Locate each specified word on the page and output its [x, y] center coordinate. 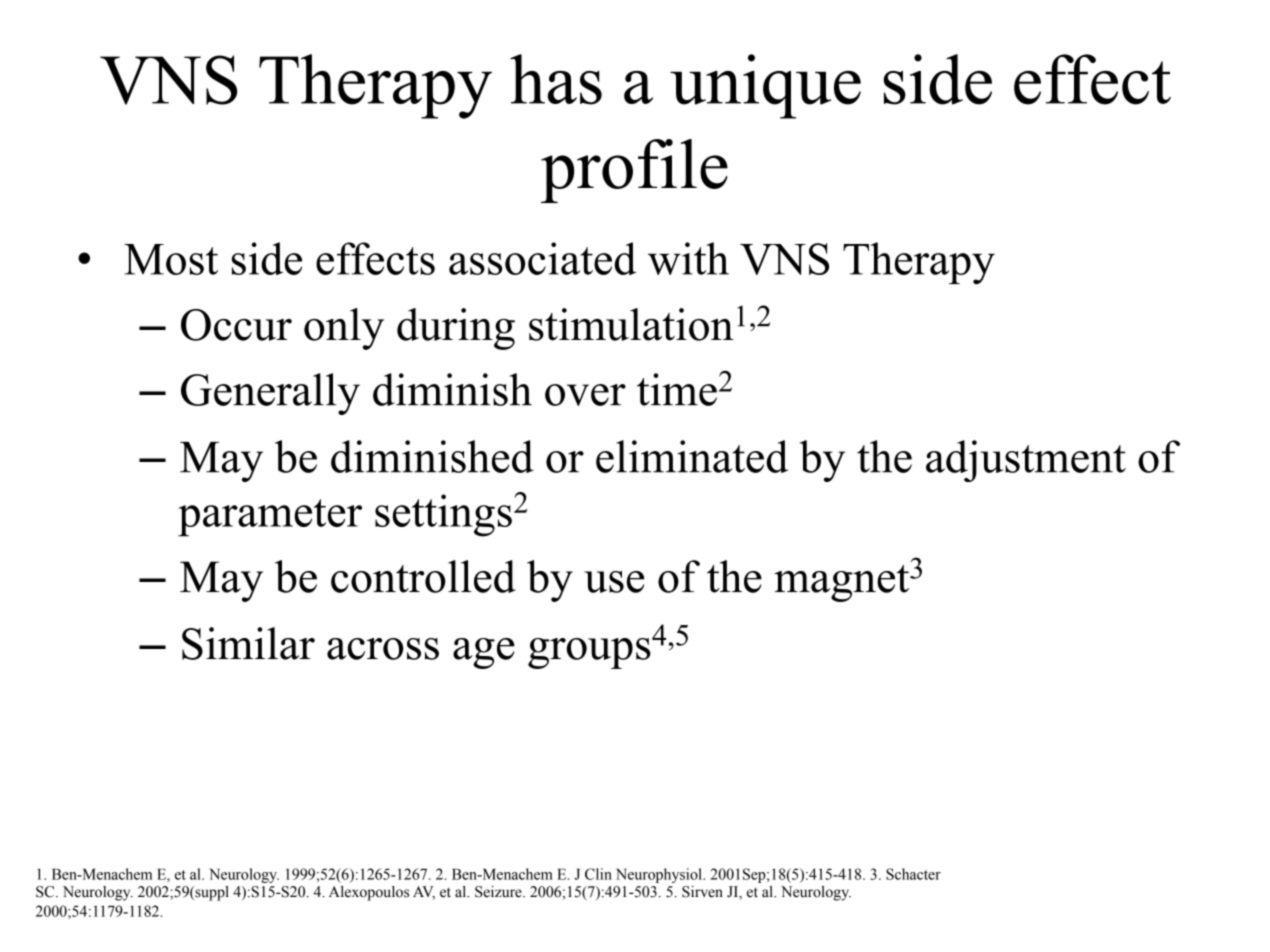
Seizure [499, 892]
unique [765, 86]
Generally [270, 394]
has [556, 79]
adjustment [1026, 461]
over [585, 395]
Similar [248, 643]
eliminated [692, 456]
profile [634, 171]
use [614, 582]
